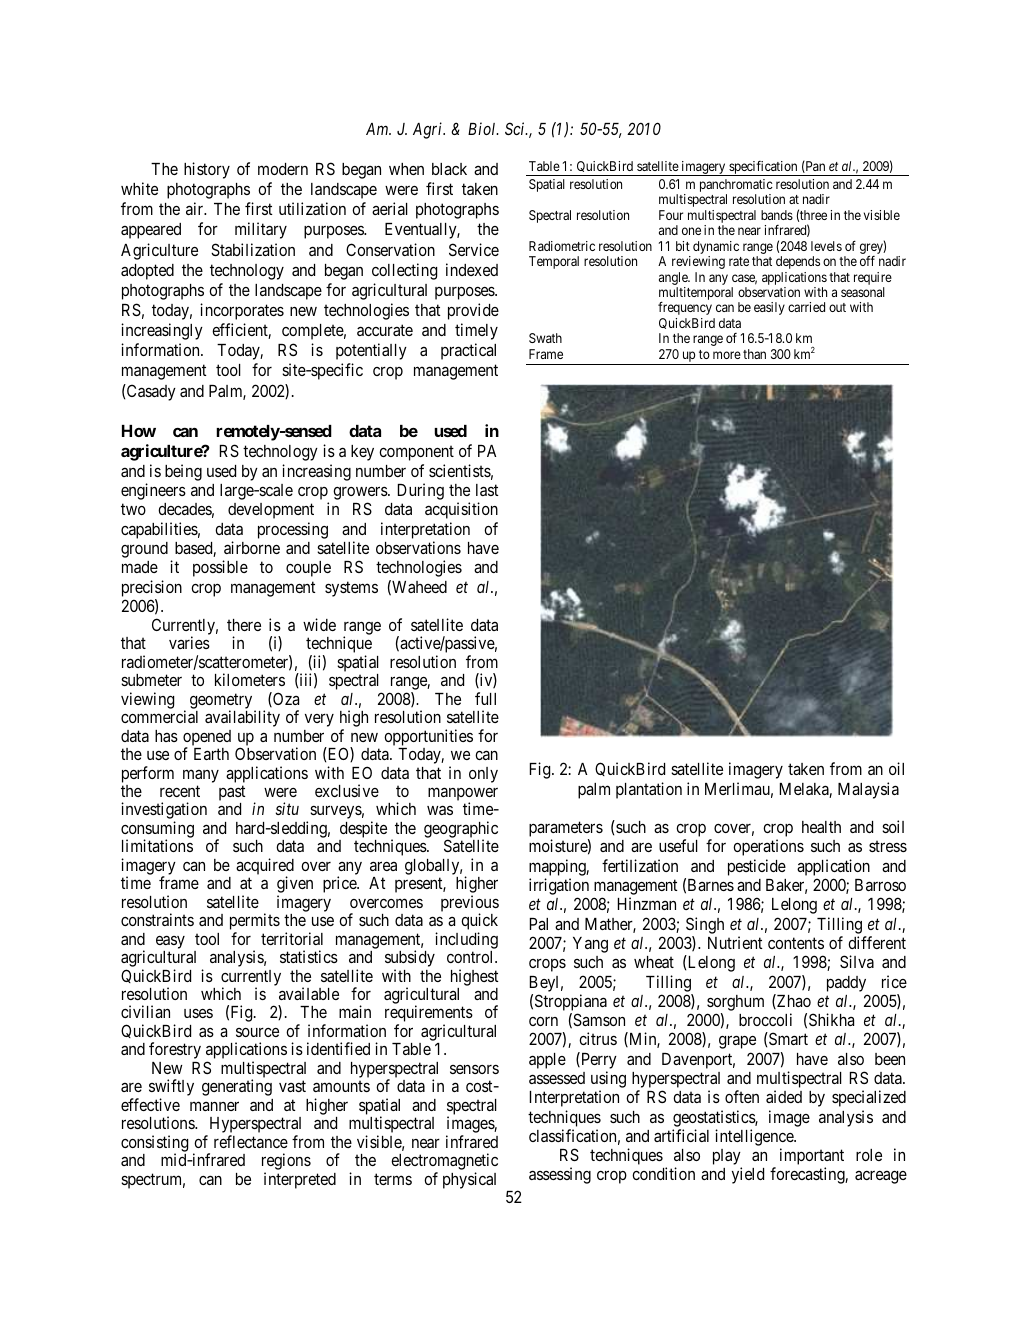  Describe the element at coordinates (821, 827) in the page. I see `health` at that location.
